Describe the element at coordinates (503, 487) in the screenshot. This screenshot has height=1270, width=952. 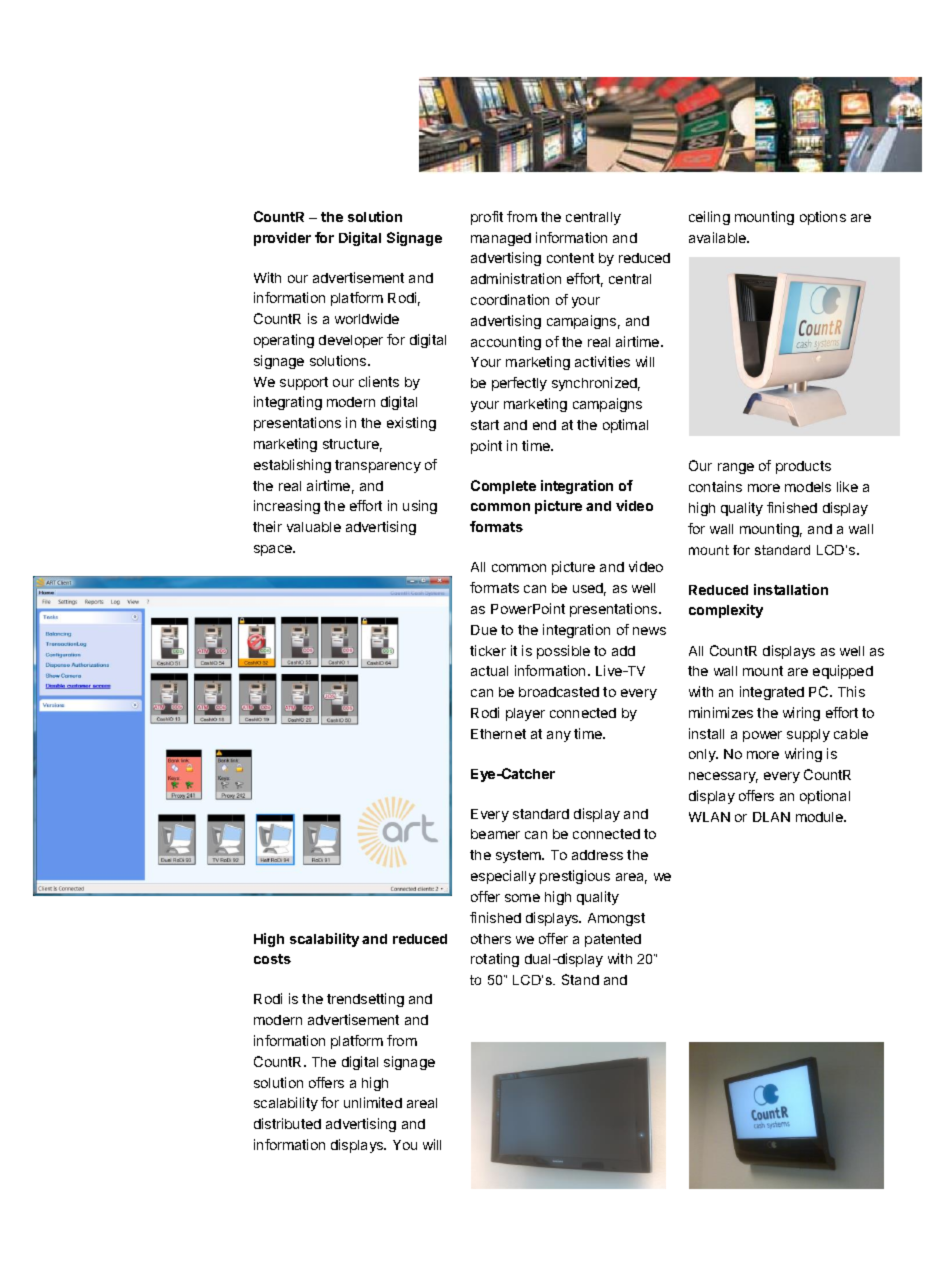
I see `Complete` at that location.
